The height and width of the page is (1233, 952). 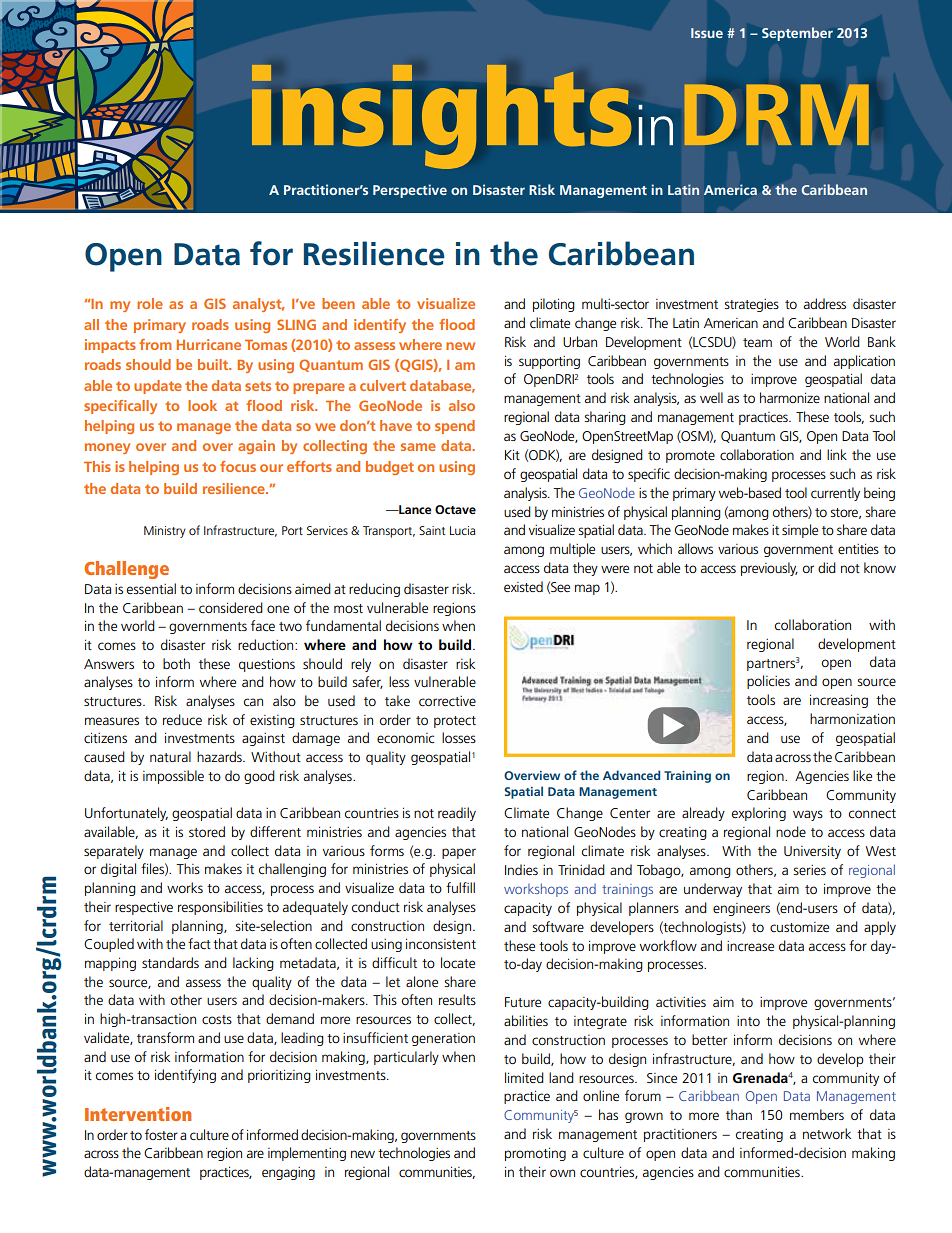 I want to click on series, so click(x=809, y=870).
